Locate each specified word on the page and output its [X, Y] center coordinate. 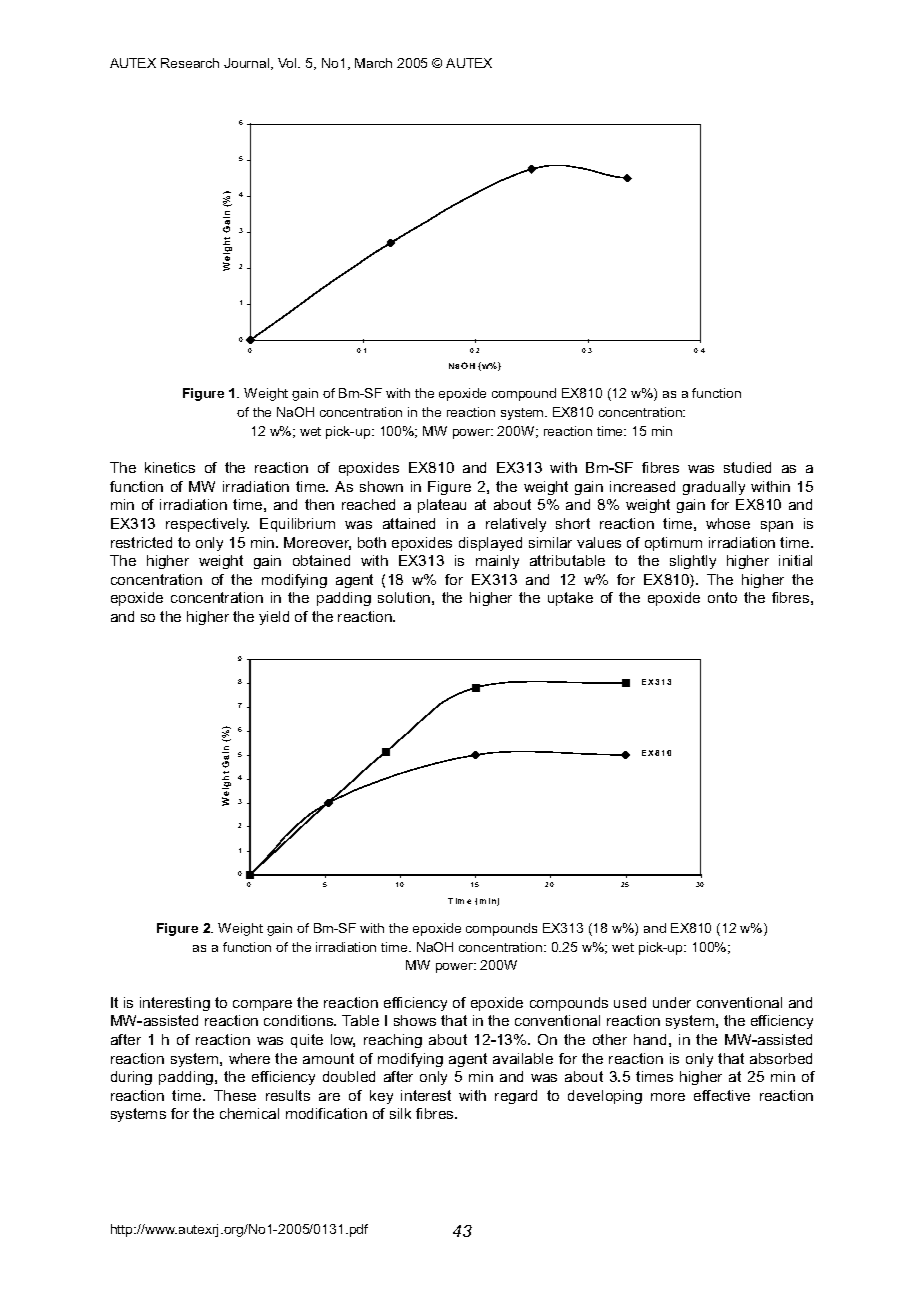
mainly [497, 562]
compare [262, 1005]
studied [747, 467]
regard [516, 1097]
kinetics [170, 467]
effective [722, 1095]
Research [190, 63]
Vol [288, 63]
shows [415, 1020]
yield [274, 618]
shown [381, 486]
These [235, 1095]
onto [722, 597]
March [373, 63]
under [672, 1002]
